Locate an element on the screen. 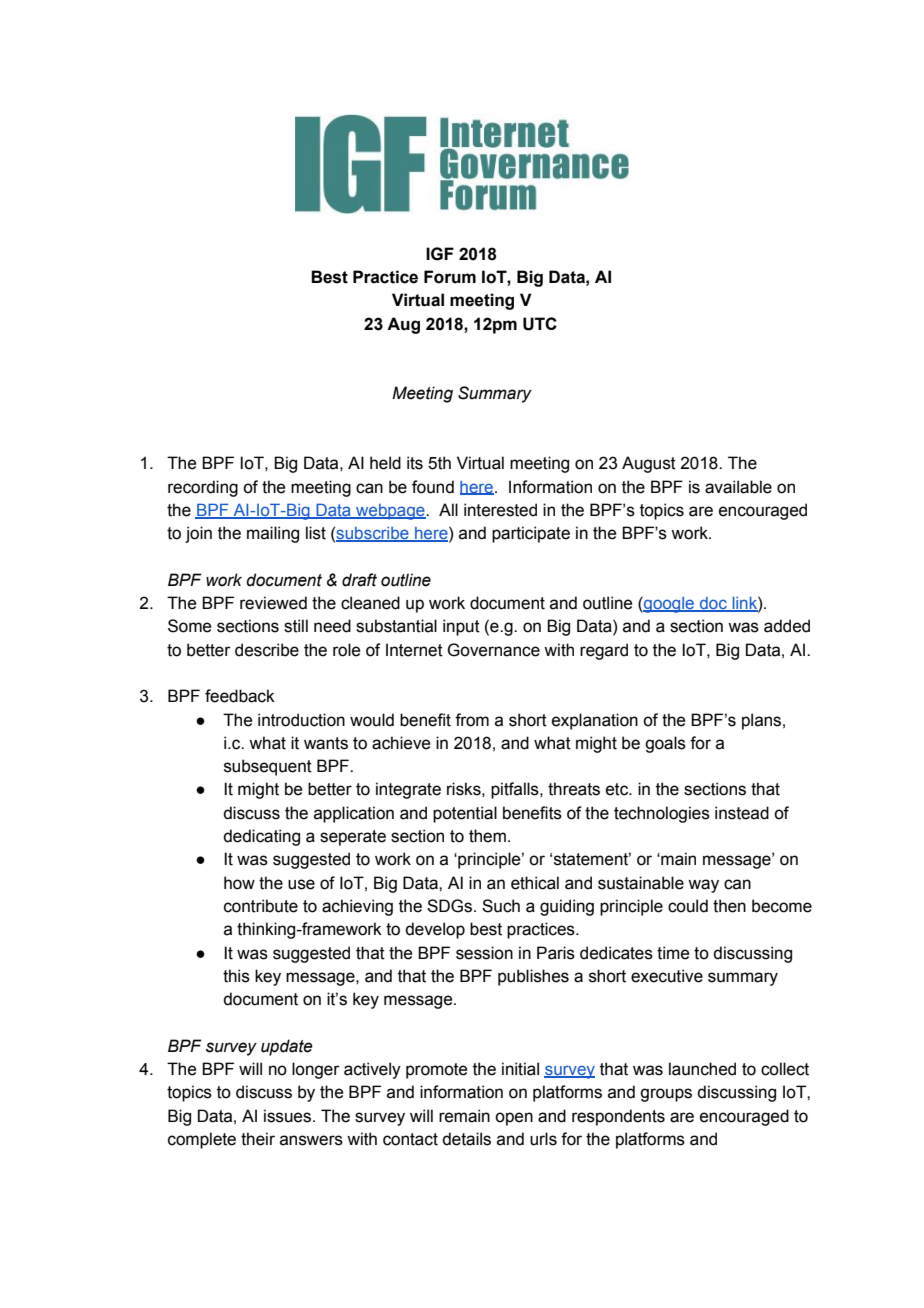  contribute is located at coordinates (261, 906).
